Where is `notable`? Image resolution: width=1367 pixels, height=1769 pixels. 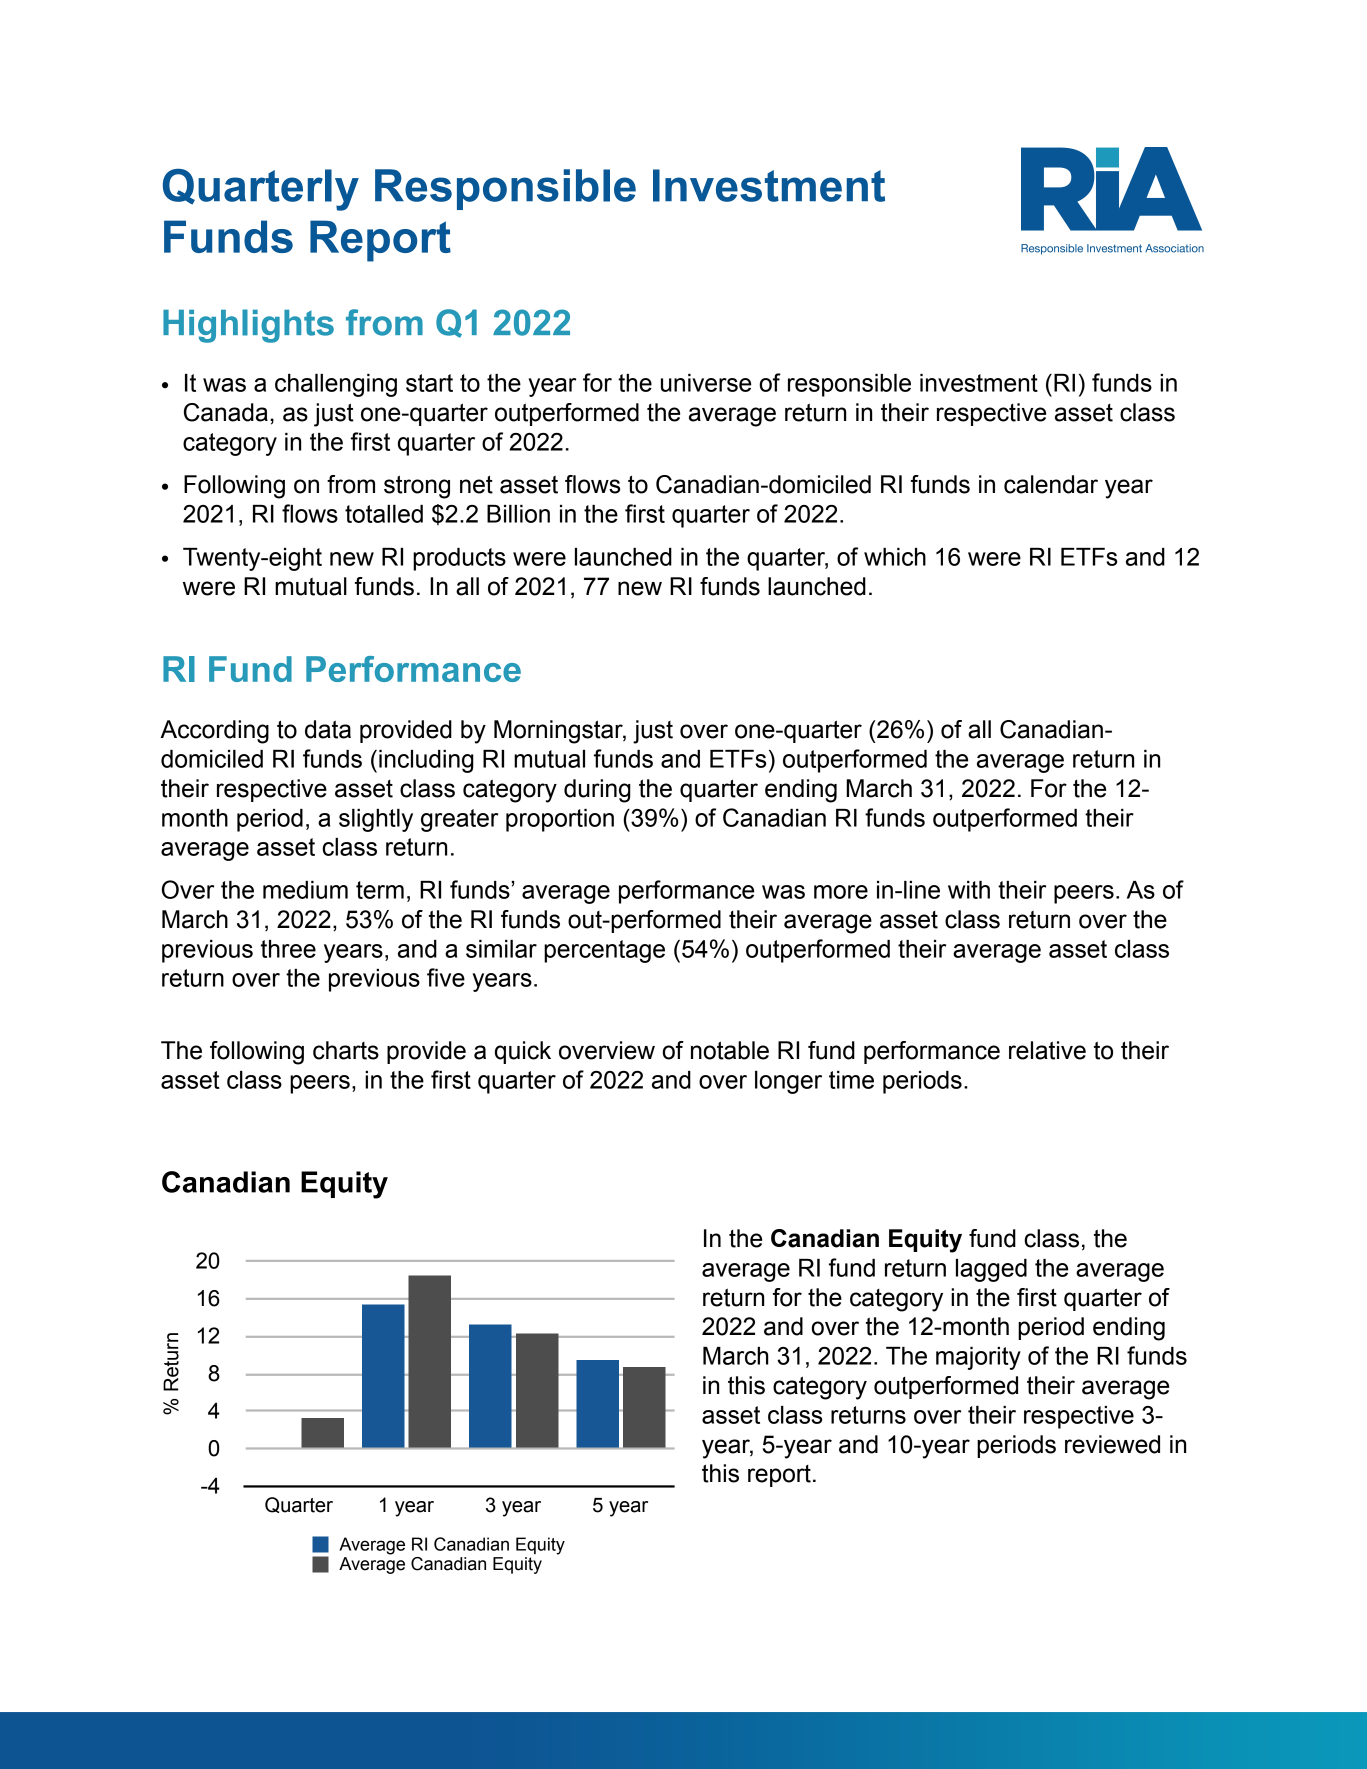
notable is located at coordinates (730, 1050).
